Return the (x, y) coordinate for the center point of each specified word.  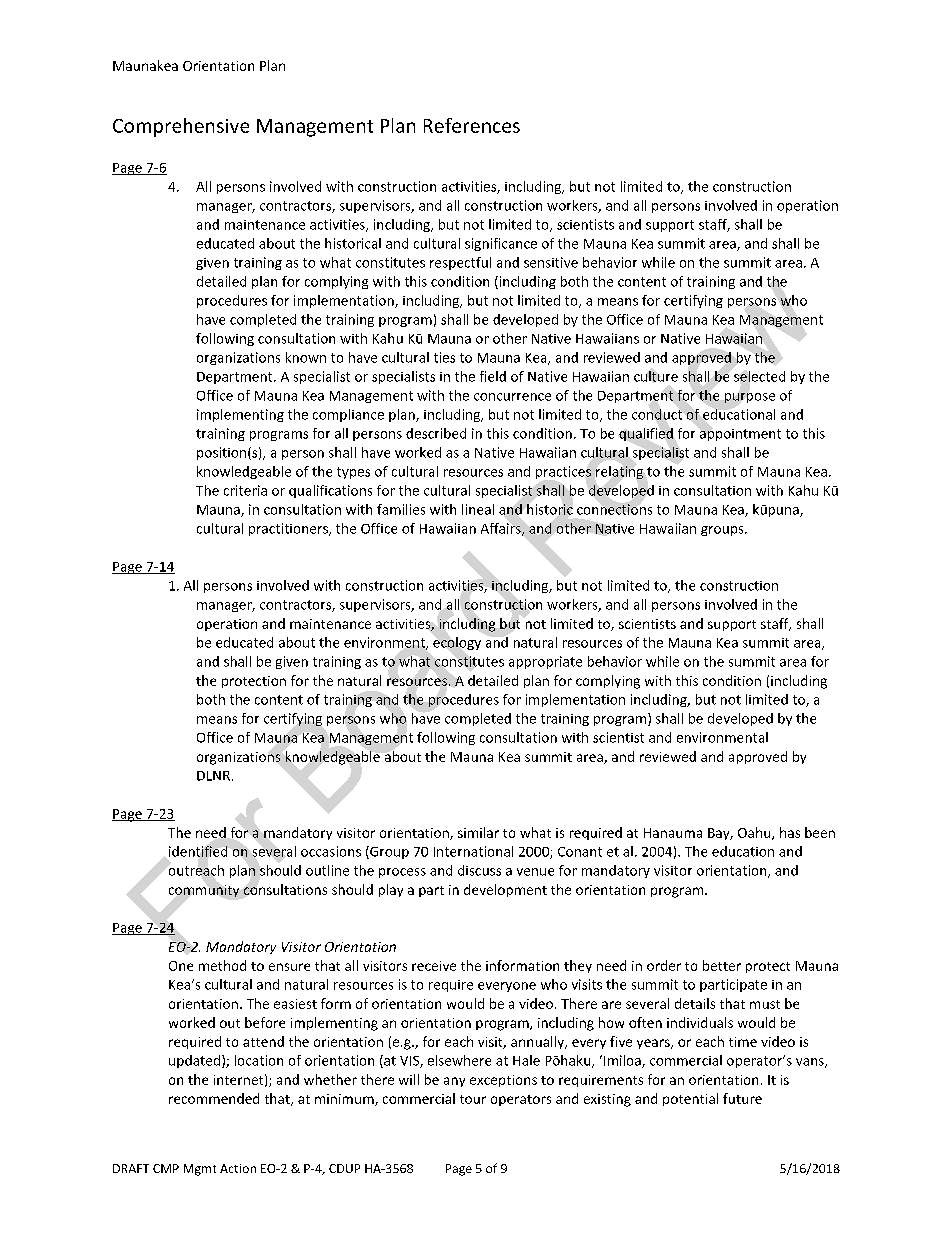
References (472, 125)
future (742, 1098)
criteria (245, 490)
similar (478, 832)
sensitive (551, 262)
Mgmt (200, 1170)
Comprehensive (181, 127)
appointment (740, 435)
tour (473, 1099)
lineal (478, 509)
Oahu (755, 833)
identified (198, 851)
